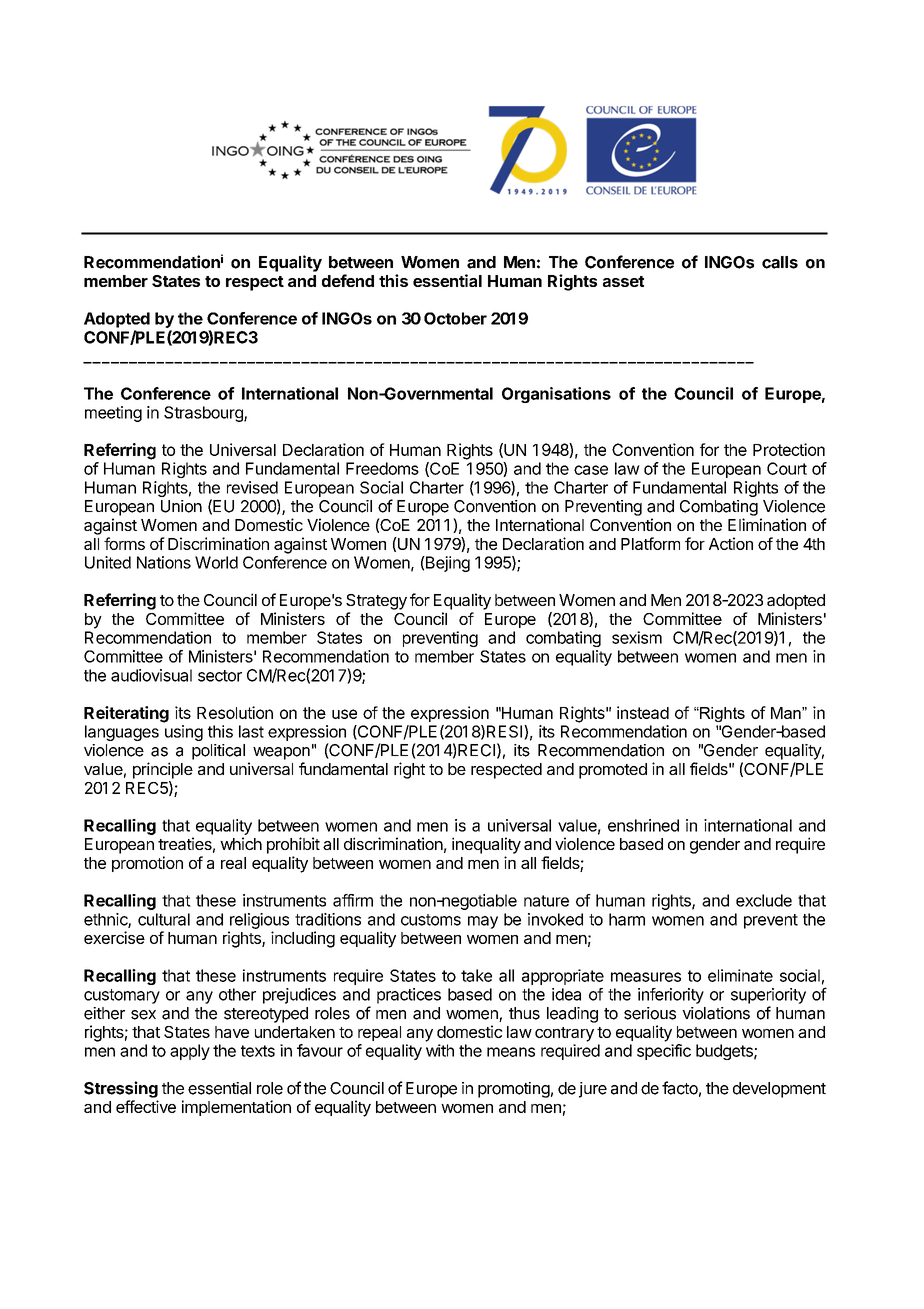  What do you see at coordinates (731, 543) in the document?
I see `Action` at bounding box center [731, 543].
